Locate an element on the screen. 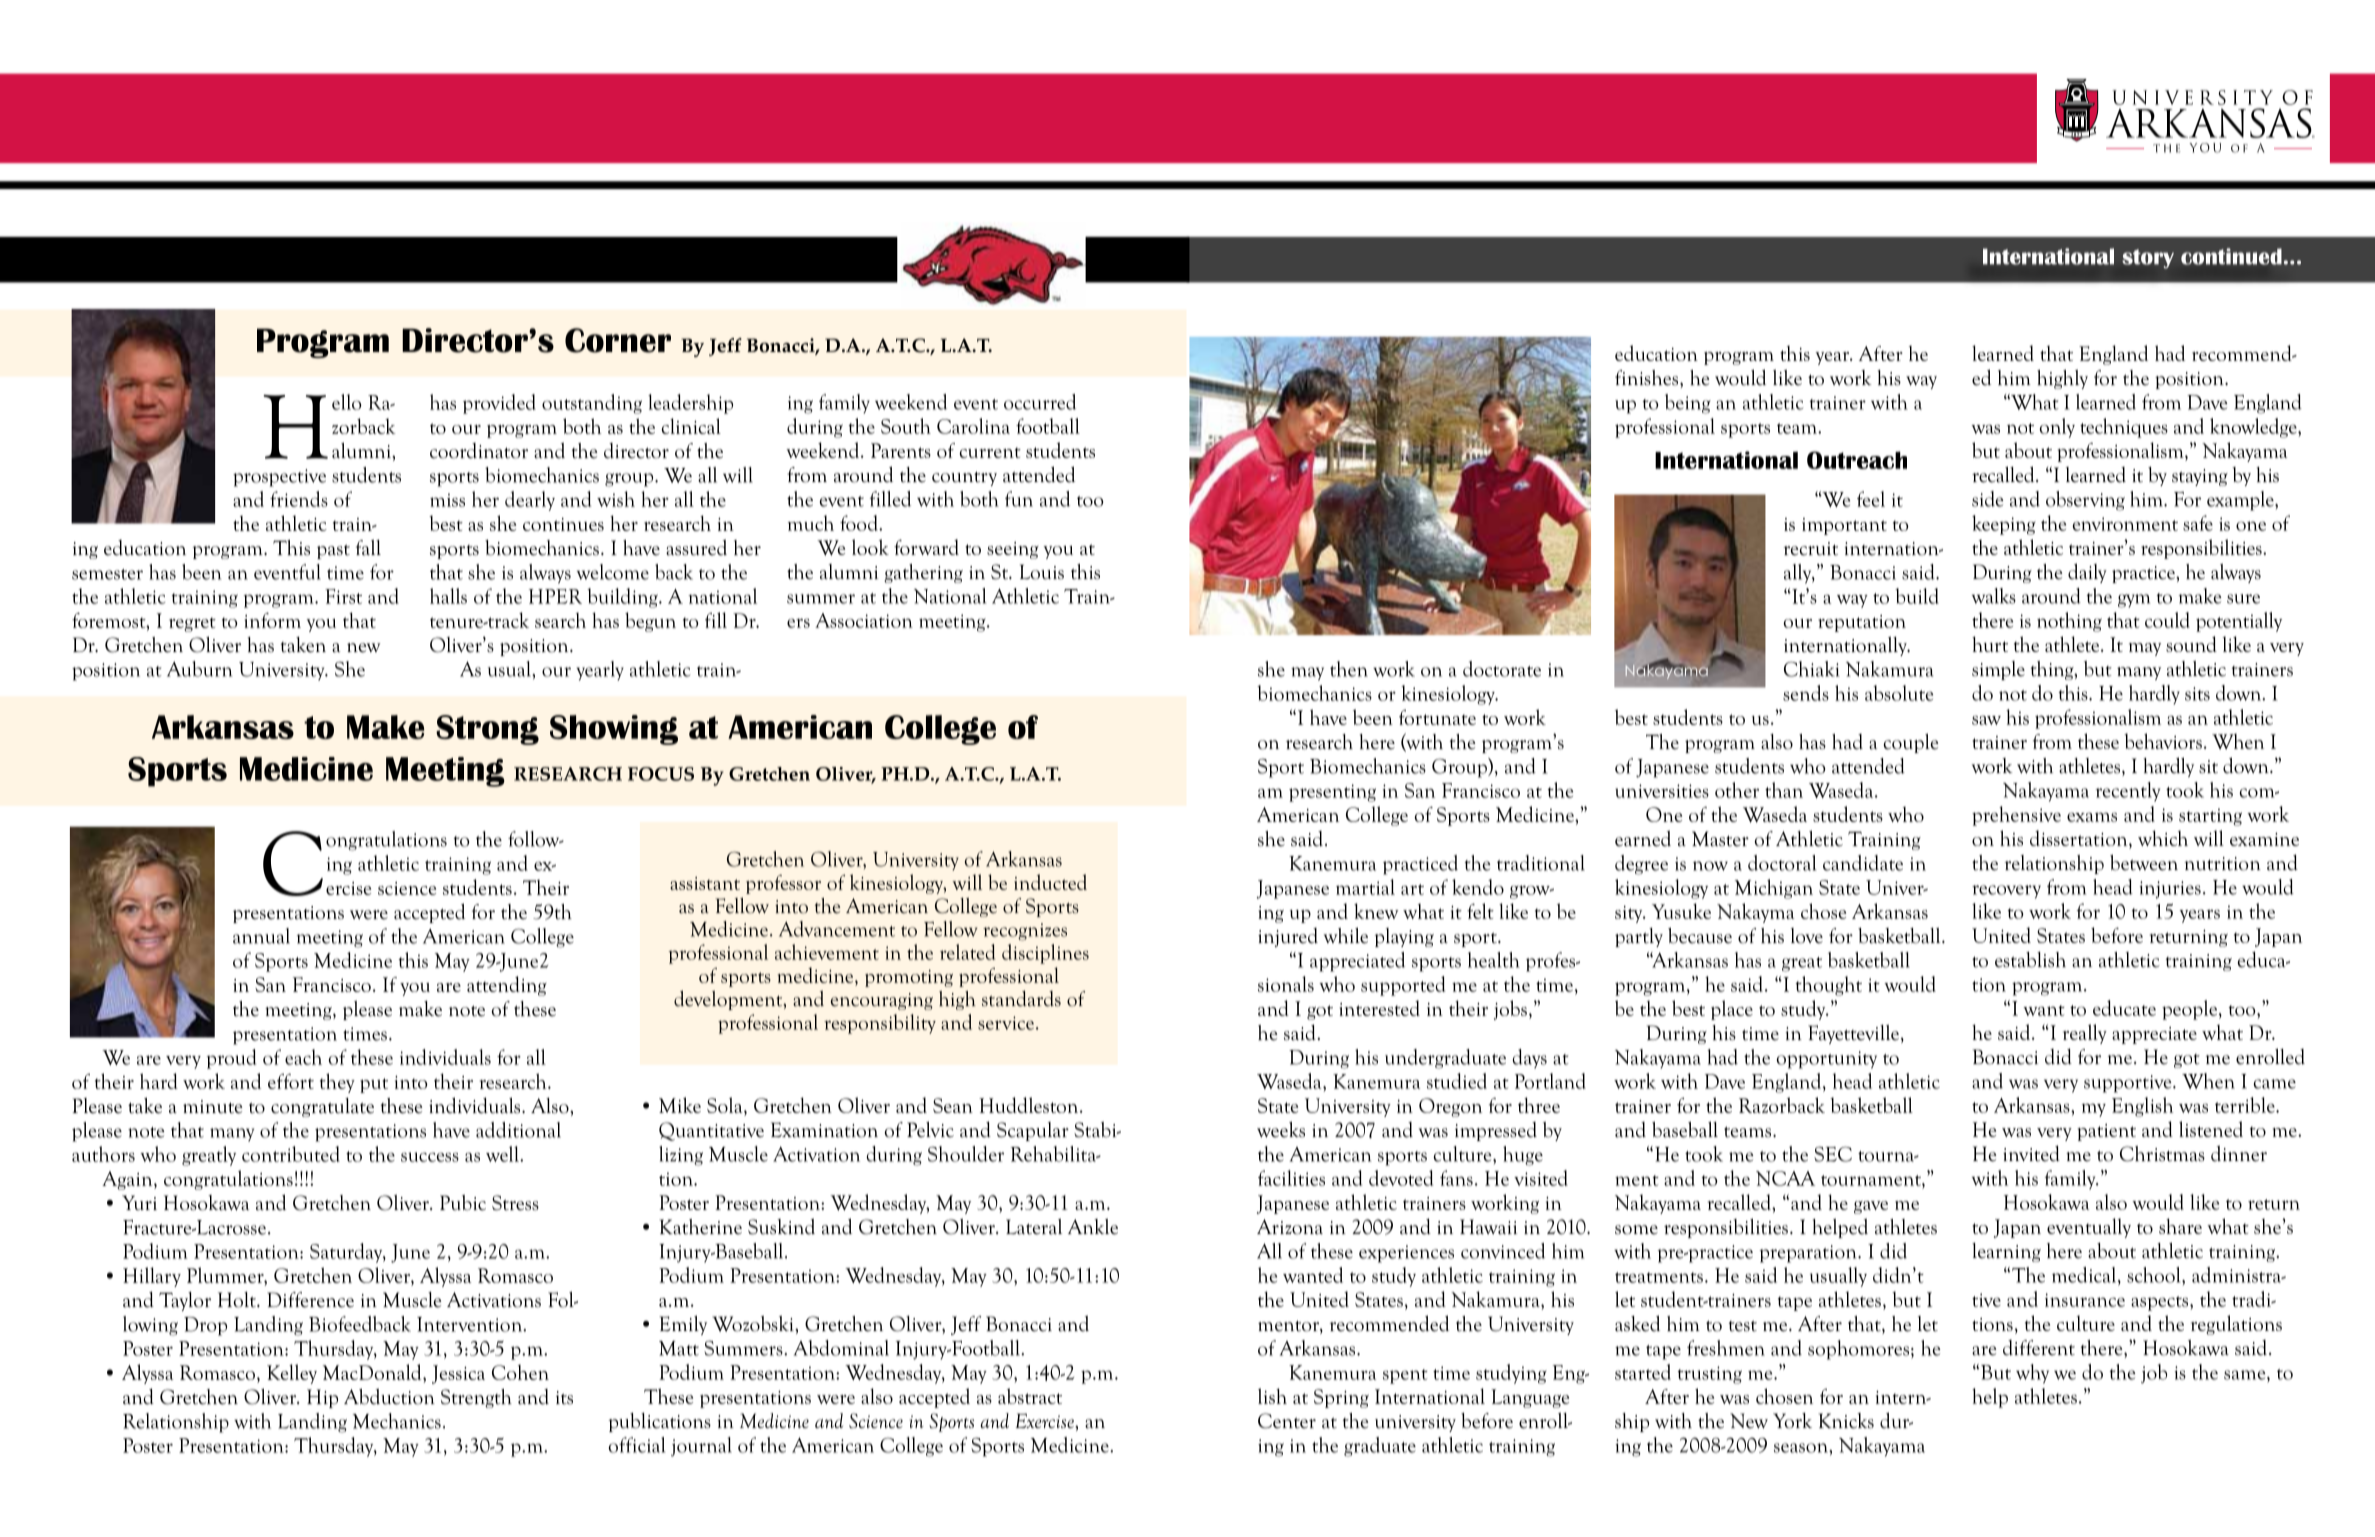 This screenshot has width=2375, height=1537. Strength is located at coordinates (476, 1398).
